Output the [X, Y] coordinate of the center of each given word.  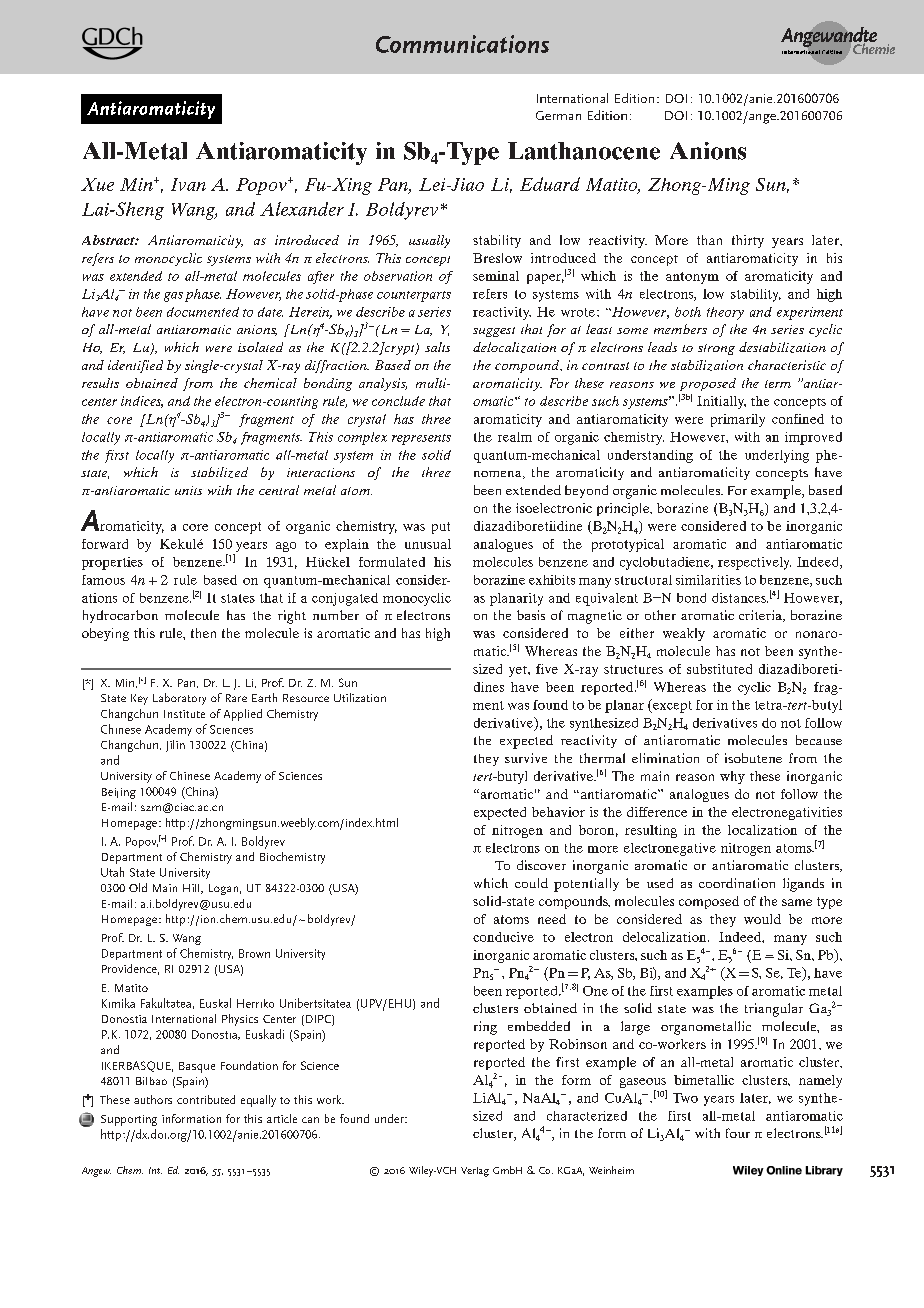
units [188, 490]
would [762, 919]
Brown [254, 953]
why [732, 777]
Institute [184, 714]
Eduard [550, 184]
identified [135, 366]
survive [526, 758]
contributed [206, 1099]
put [441, 528]
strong [716, 349]
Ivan [188, 184]
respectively [754, 563]
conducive [503, 937]
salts [437, 347]
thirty [748, 241]
